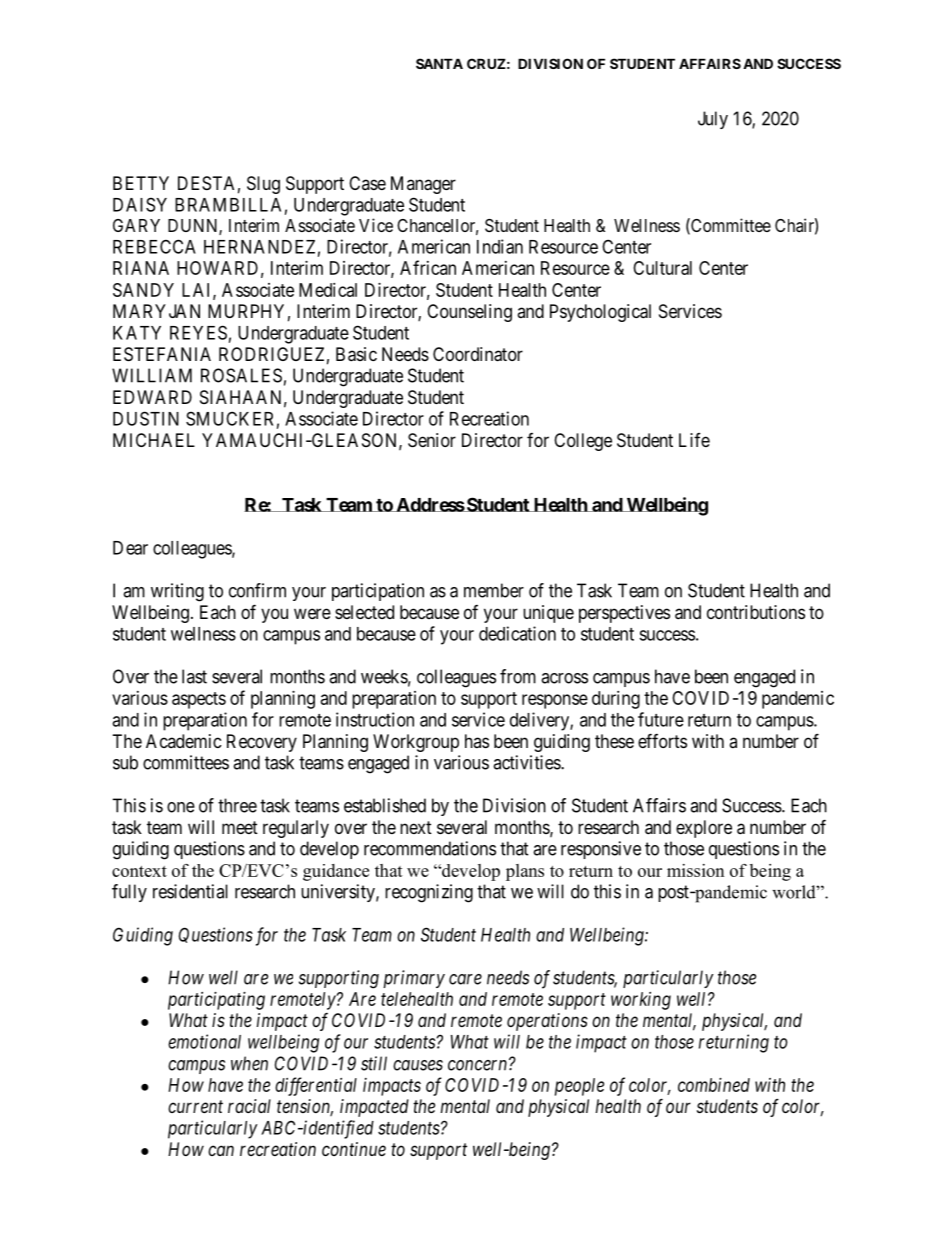 Image resolution: width=952 pixels, height=1233 pixels. What do you see at coordinates (418, 1065) in the screenshot?
I see `causes` at bounding box center [418, 1065].
